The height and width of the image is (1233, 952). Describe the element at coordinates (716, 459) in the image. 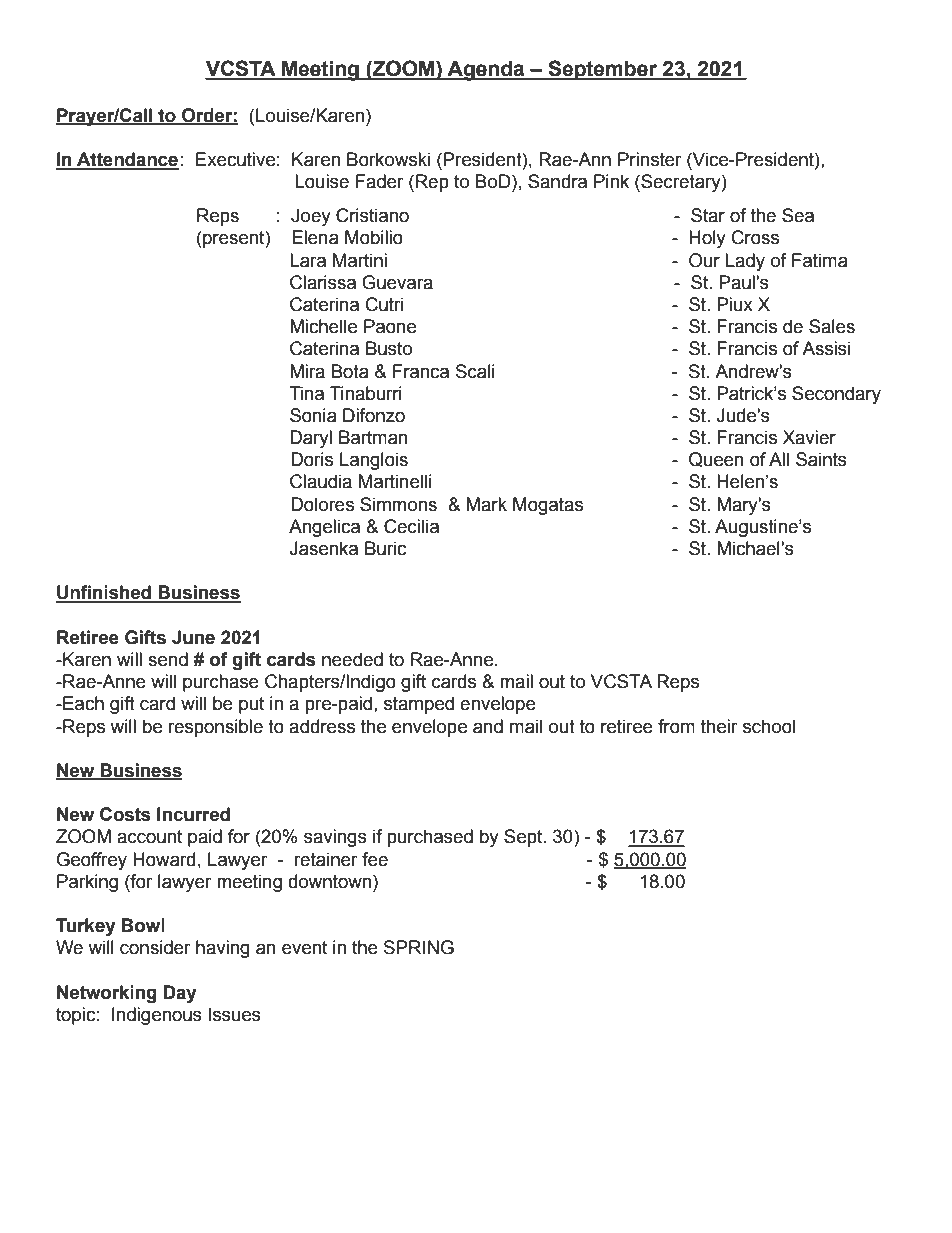

I see `Queen` at that location.
